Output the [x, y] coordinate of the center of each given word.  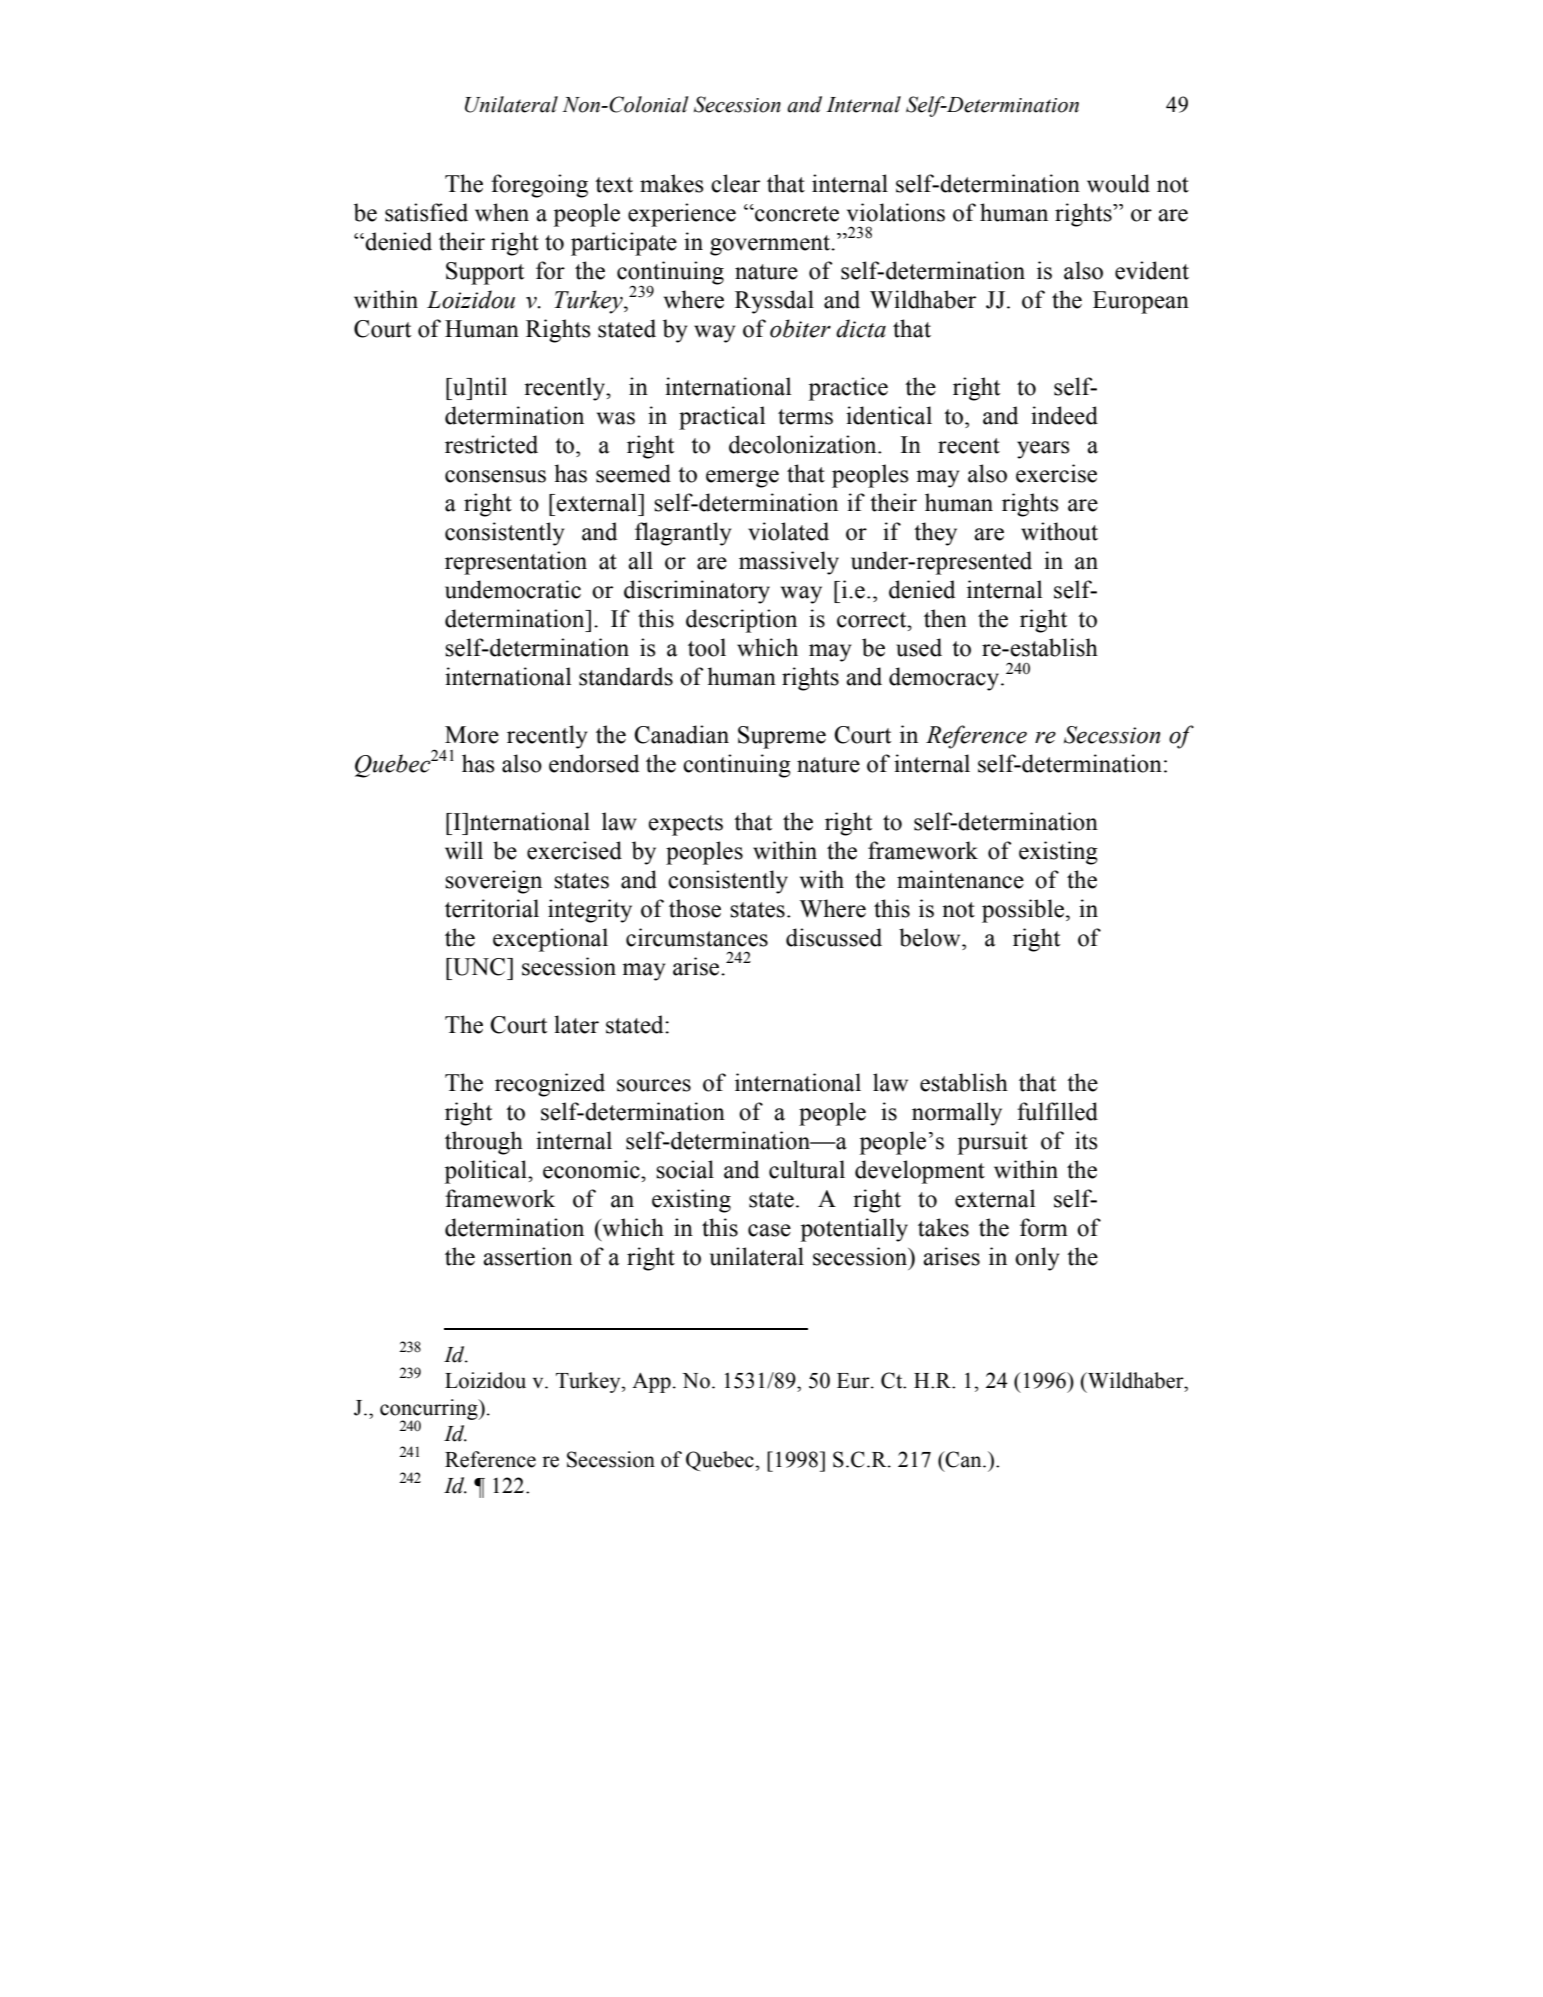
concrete [796, 214]
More [472, 735]
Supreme [782, 737]
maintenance [960, 879]
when [502, 212]
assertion [527, 1256]
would [1118, 183]
